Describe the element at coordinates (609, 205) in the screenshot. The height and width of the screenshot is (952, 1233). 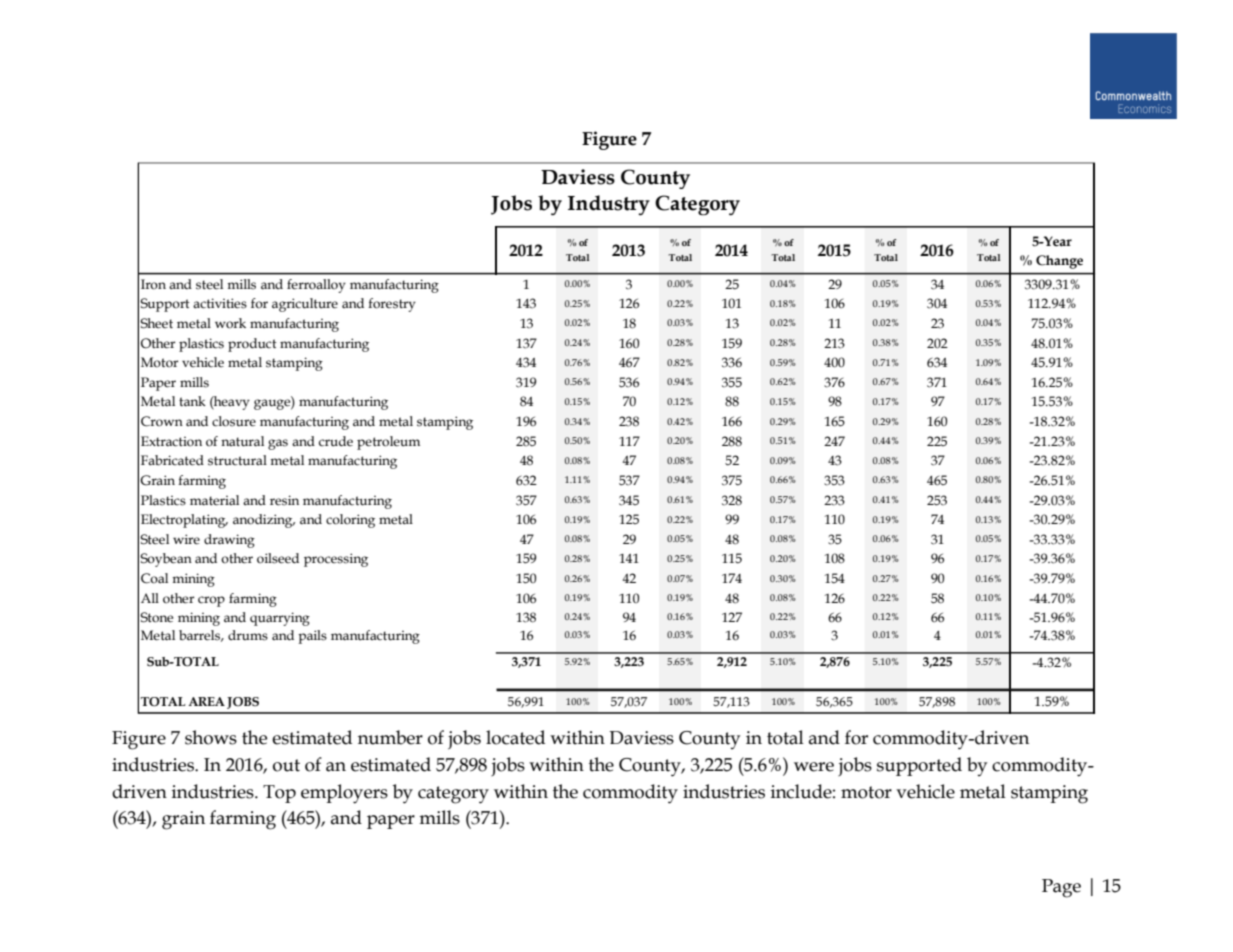
I see `Industry` at that location.
